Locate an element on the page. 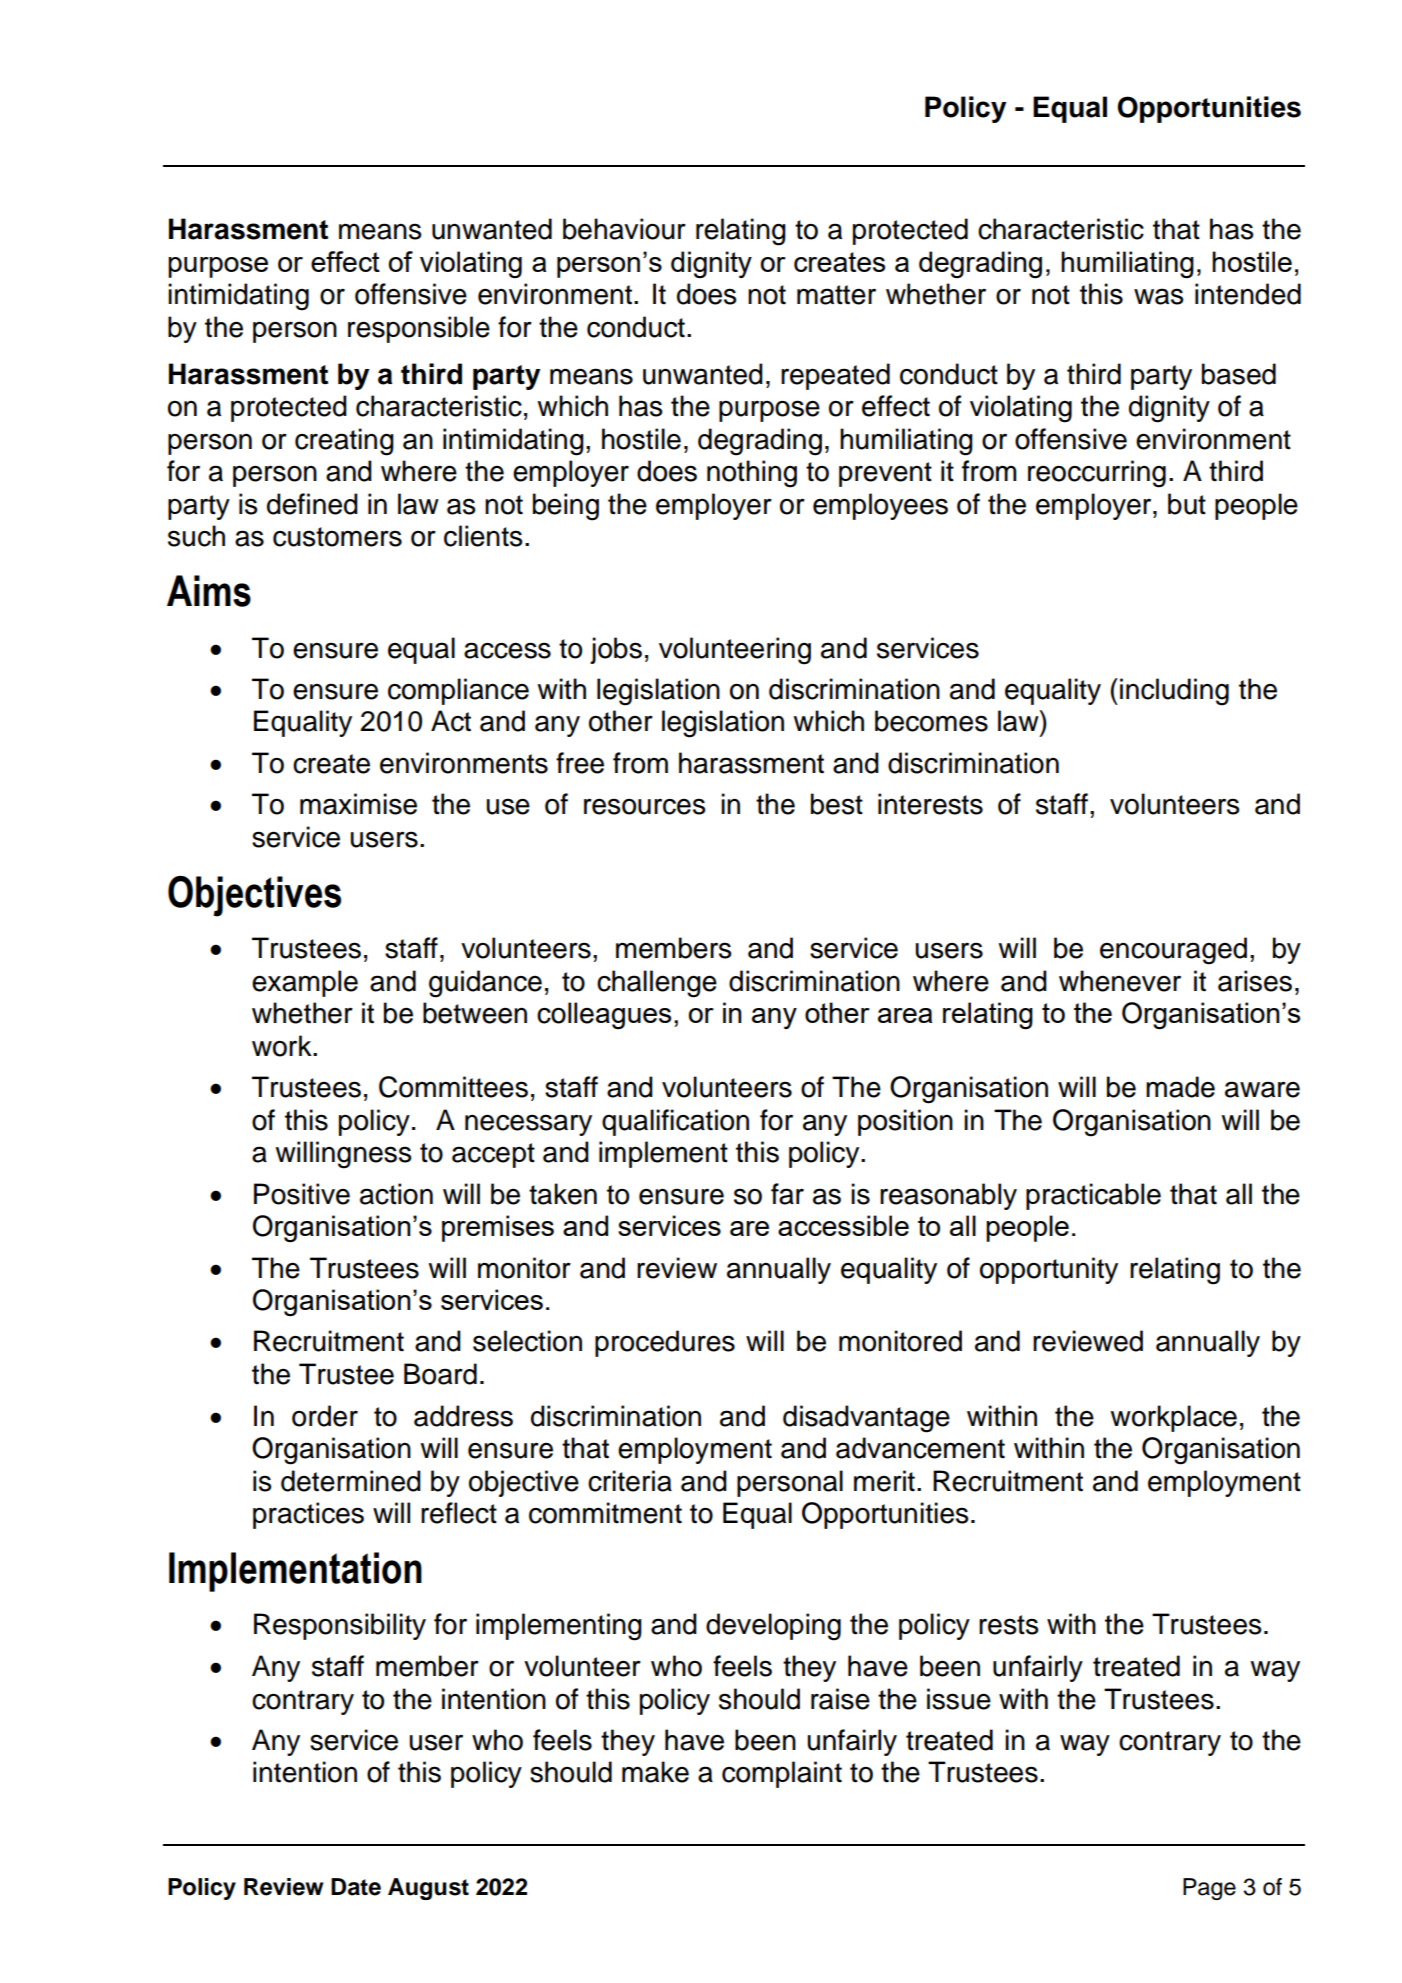  responsible is located at coordinates (419, 329).
